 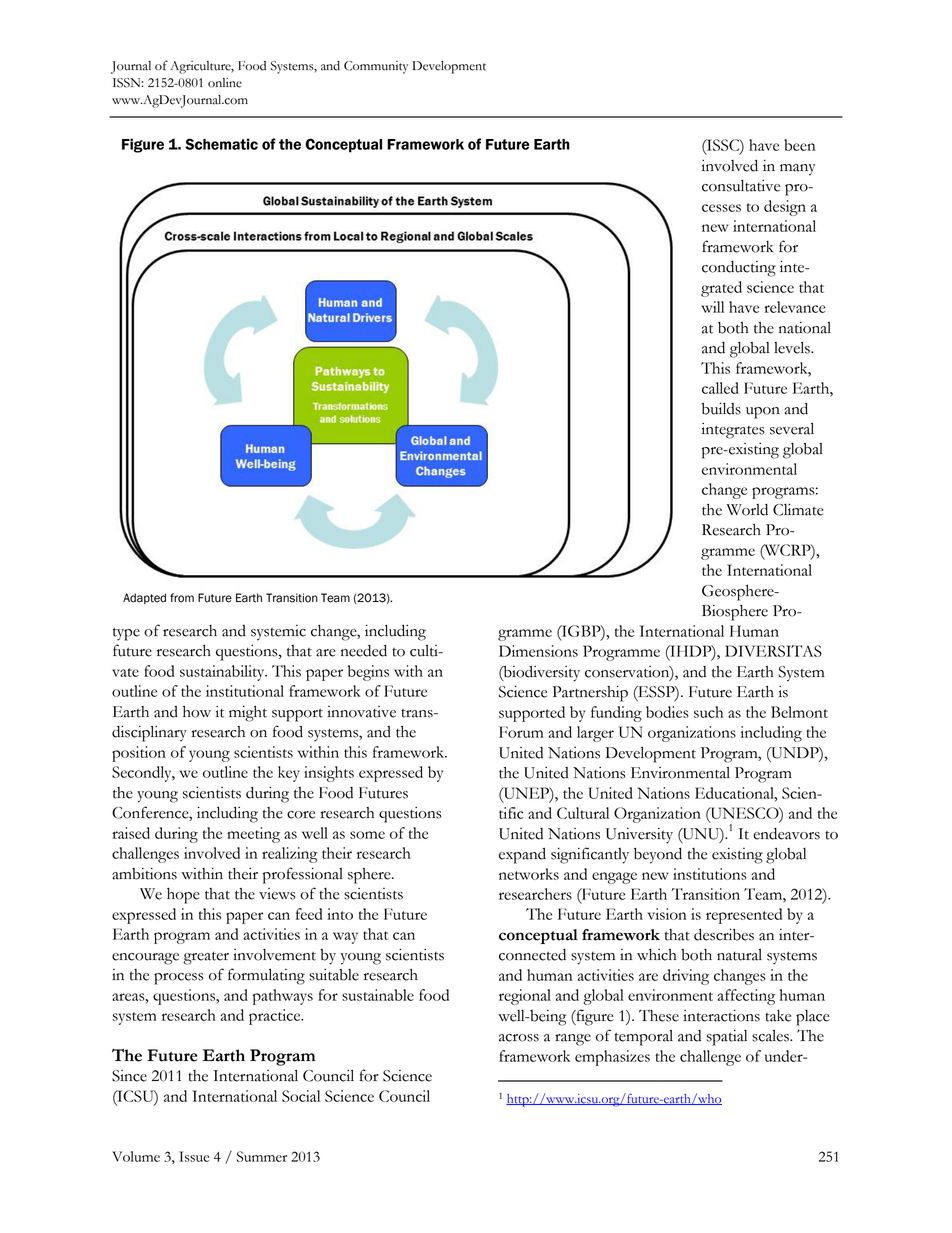 What do you see at coordinates (182, 598) in the document?
I see `from` at bounding box center [182, 598].
